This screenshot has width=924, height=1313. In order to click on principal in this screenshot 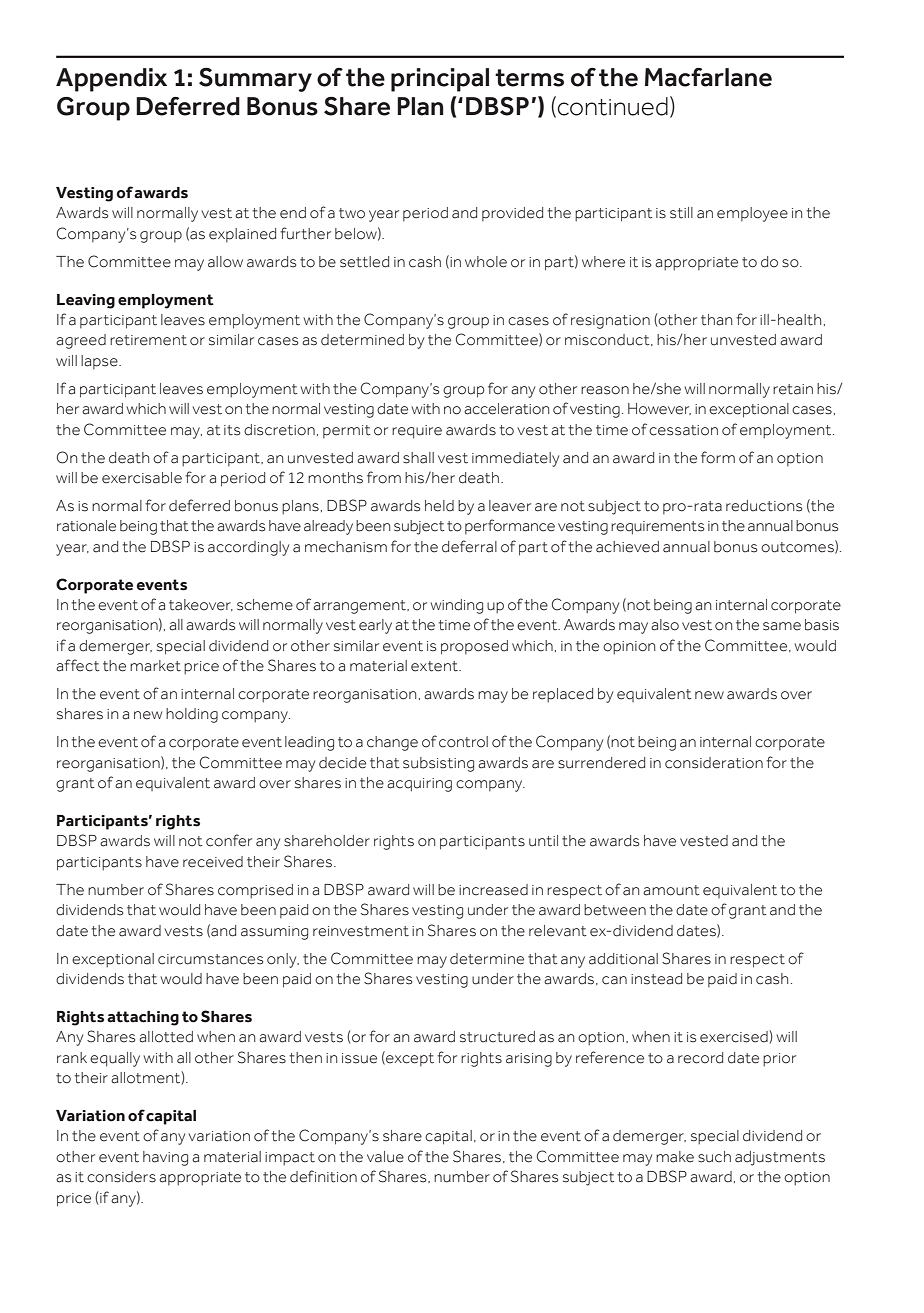, I will do `click(440, 80)`.
